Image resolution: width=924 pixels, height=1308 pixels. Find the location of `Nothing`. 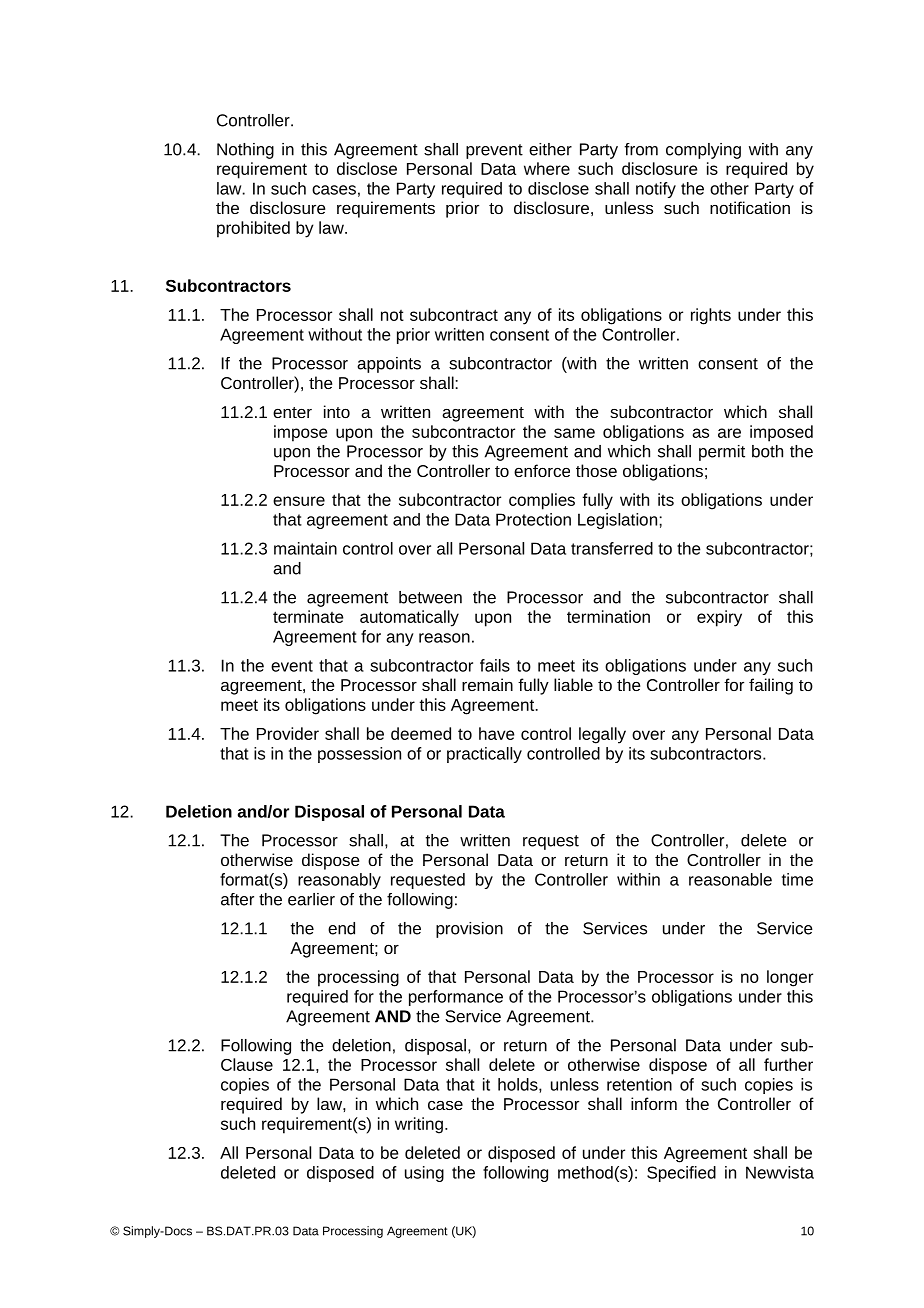

Nothing is located at coordinates (245, 151).
